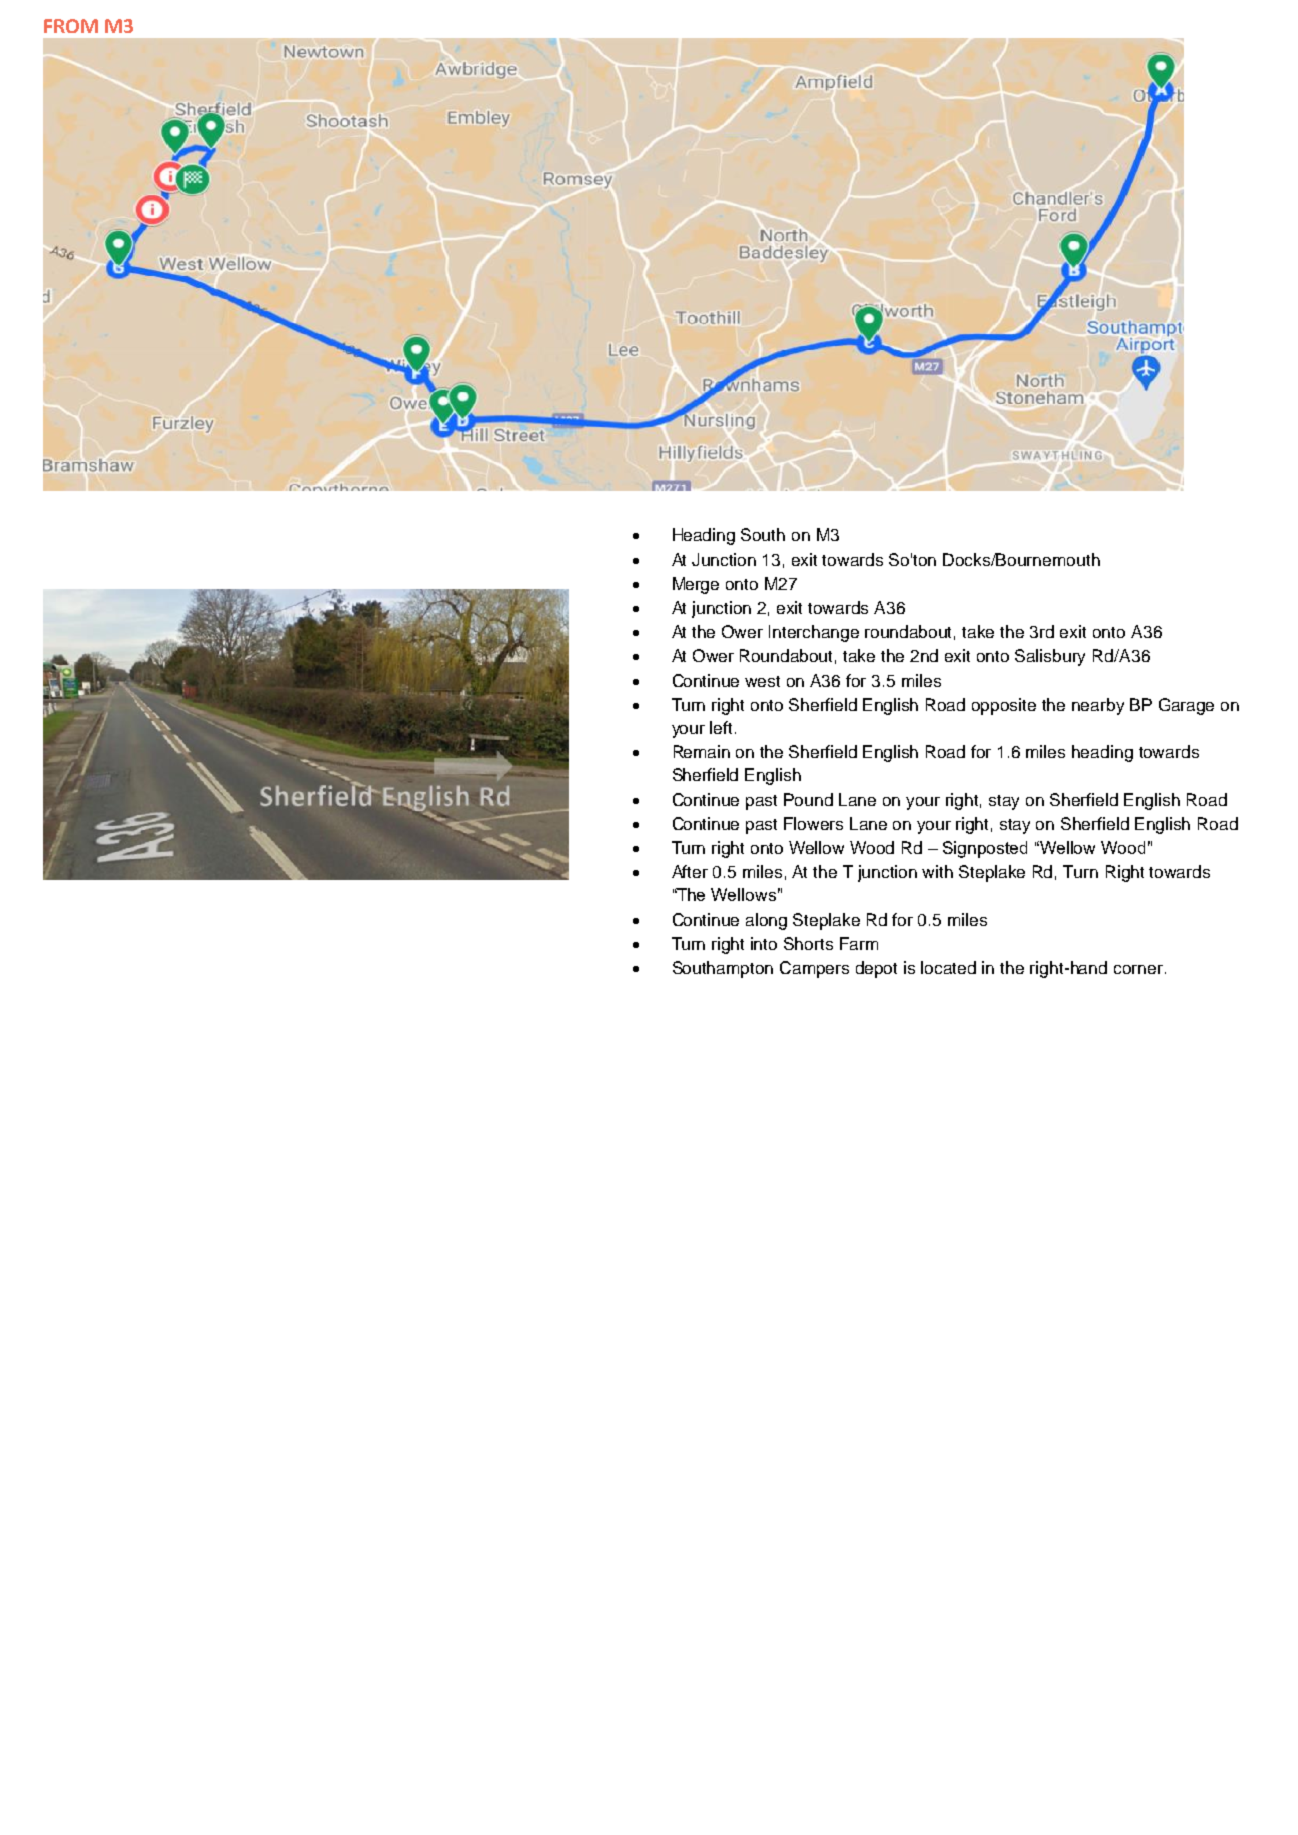 This screenshot has width=1298, height=1835. I want to click on Interchange, so click(814, 633).
